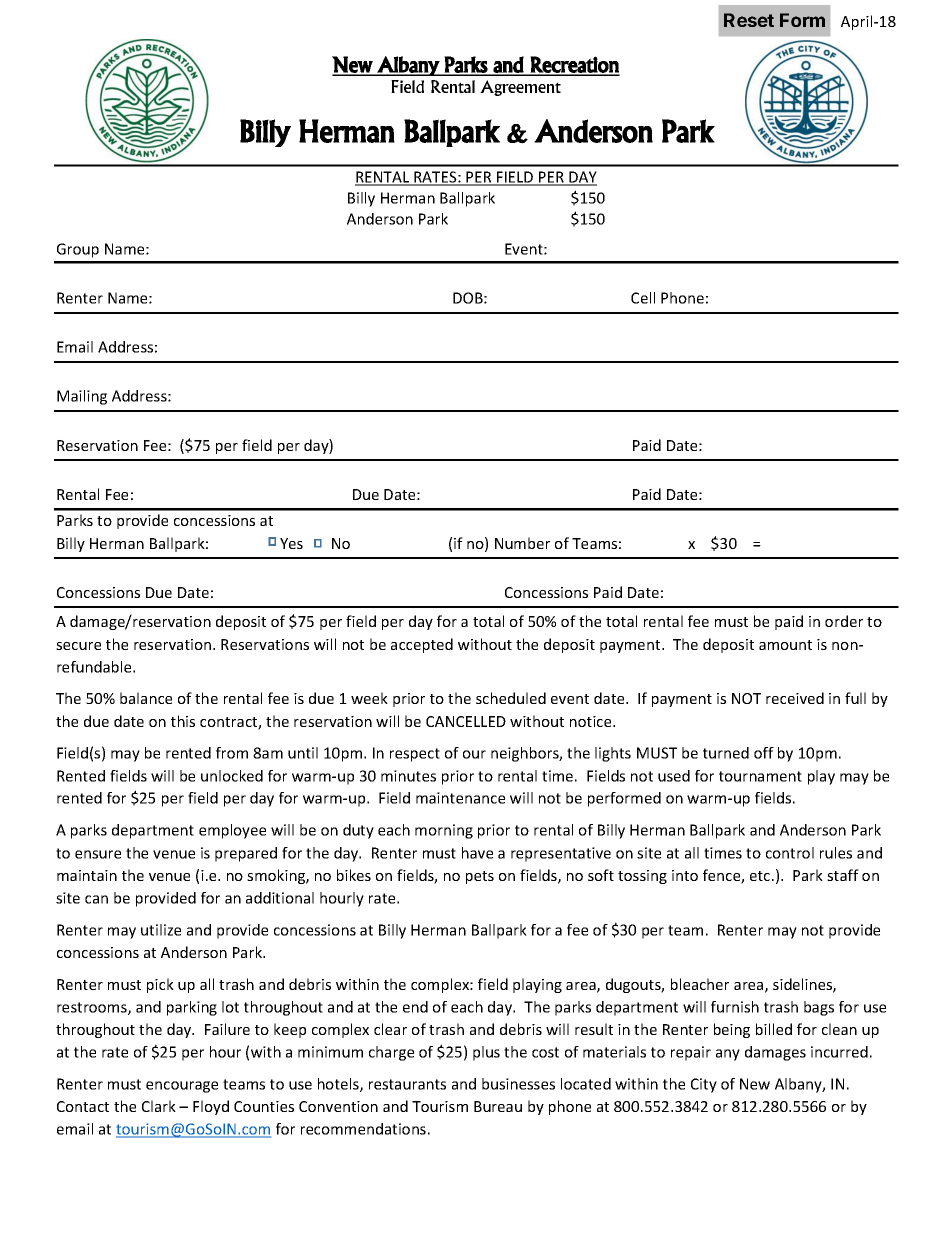  Describe the element at coordinates (422, 645) in the screenshot. I see `accepted` at that location.
